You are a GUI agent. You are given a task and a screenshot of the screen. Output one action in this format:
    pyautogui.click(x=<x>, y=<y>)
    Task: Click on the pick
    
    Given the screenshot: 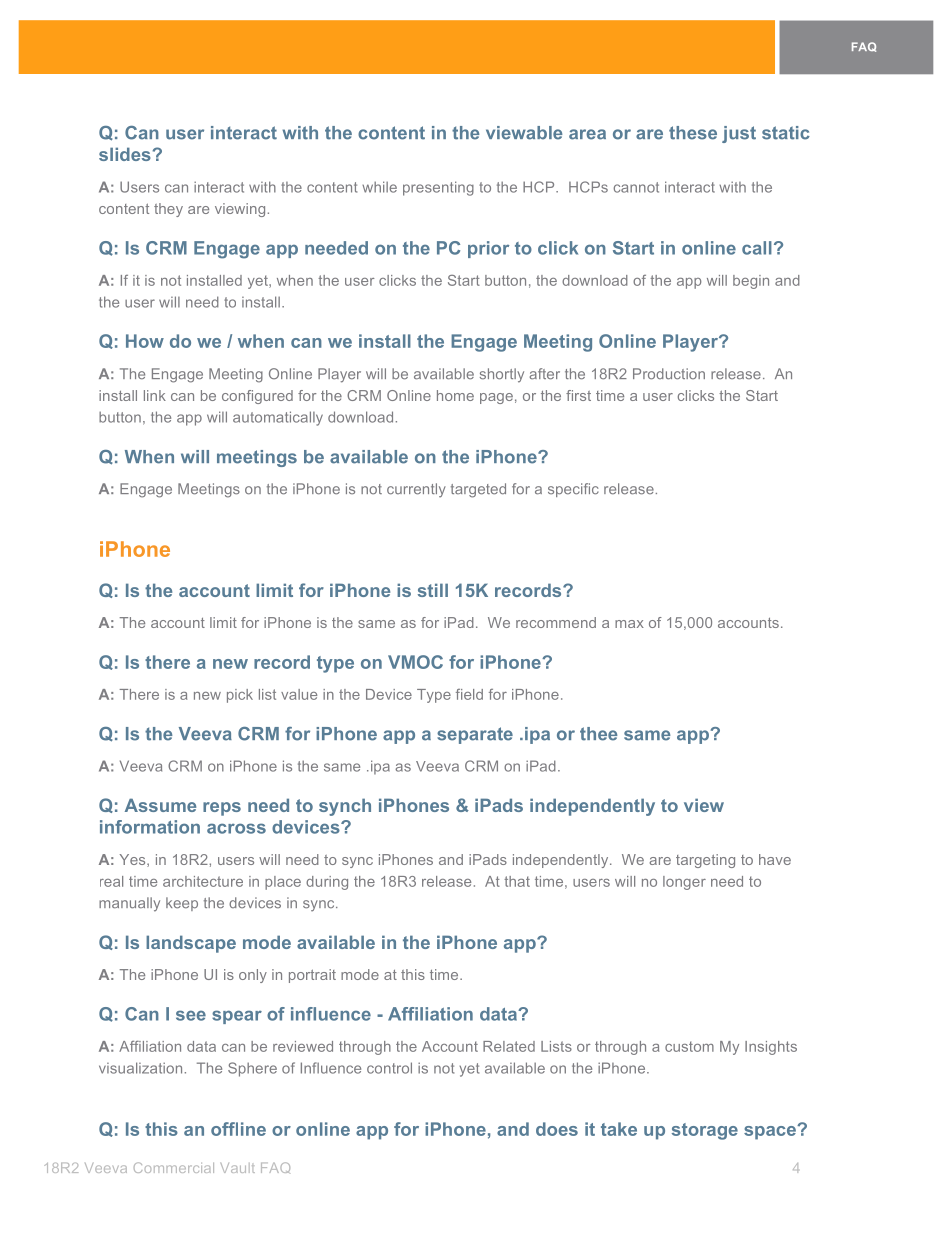 What is the action you would take?
    pyautogui.click(x=240, y=696)
